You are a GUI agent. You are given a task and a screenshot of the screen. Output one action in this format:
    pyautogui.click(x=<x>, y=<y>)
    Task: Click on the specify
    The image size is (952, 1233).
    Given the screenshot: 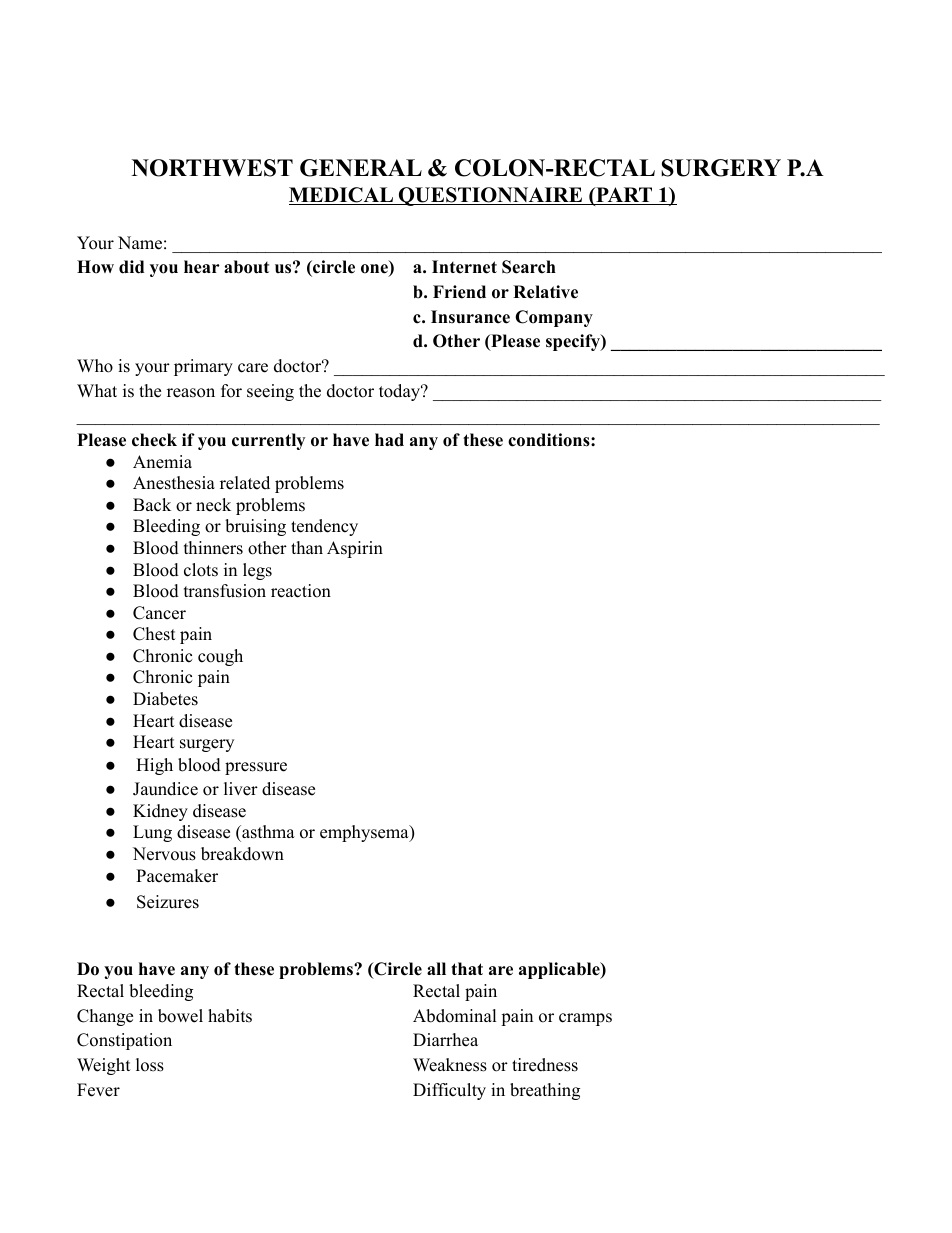 What is the action you would take?
    pyautogui.click(x=574, y=342)
